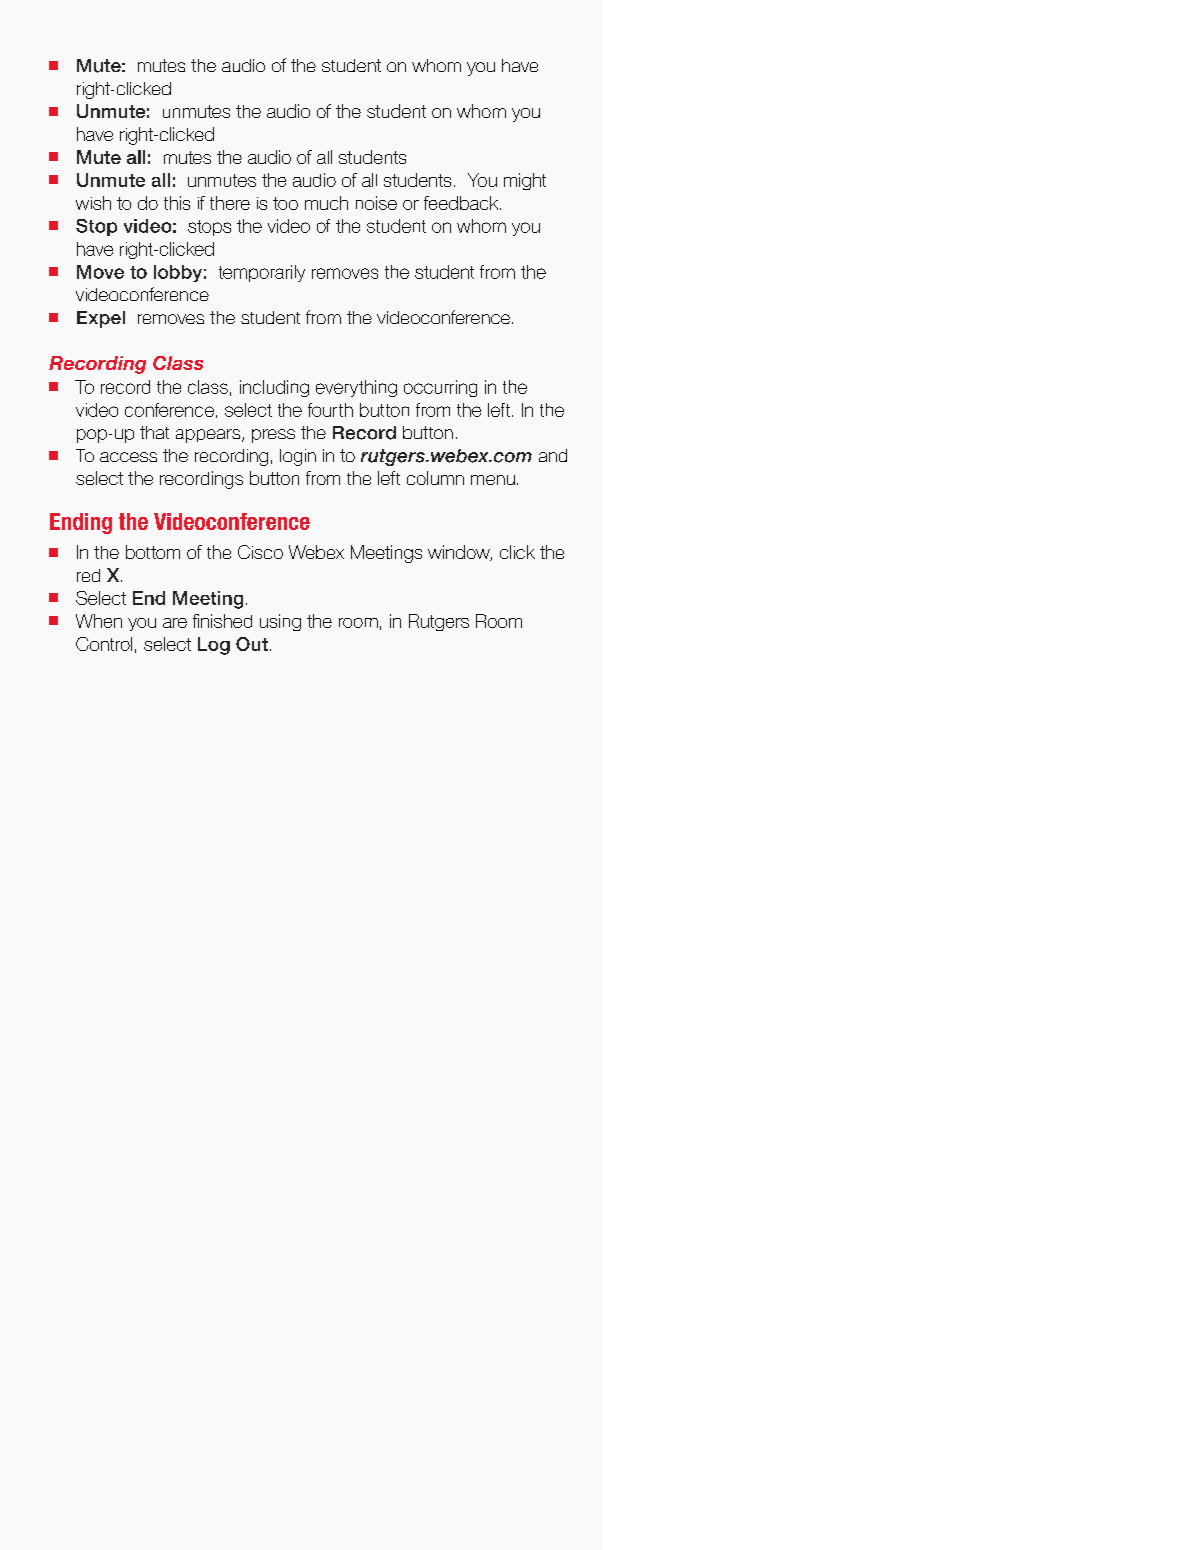 Image resolution: width=1198 pixels, height=1550 pixels. Describe the element at coordinates (462, 203) in the page. I see `feedback` at that location.
